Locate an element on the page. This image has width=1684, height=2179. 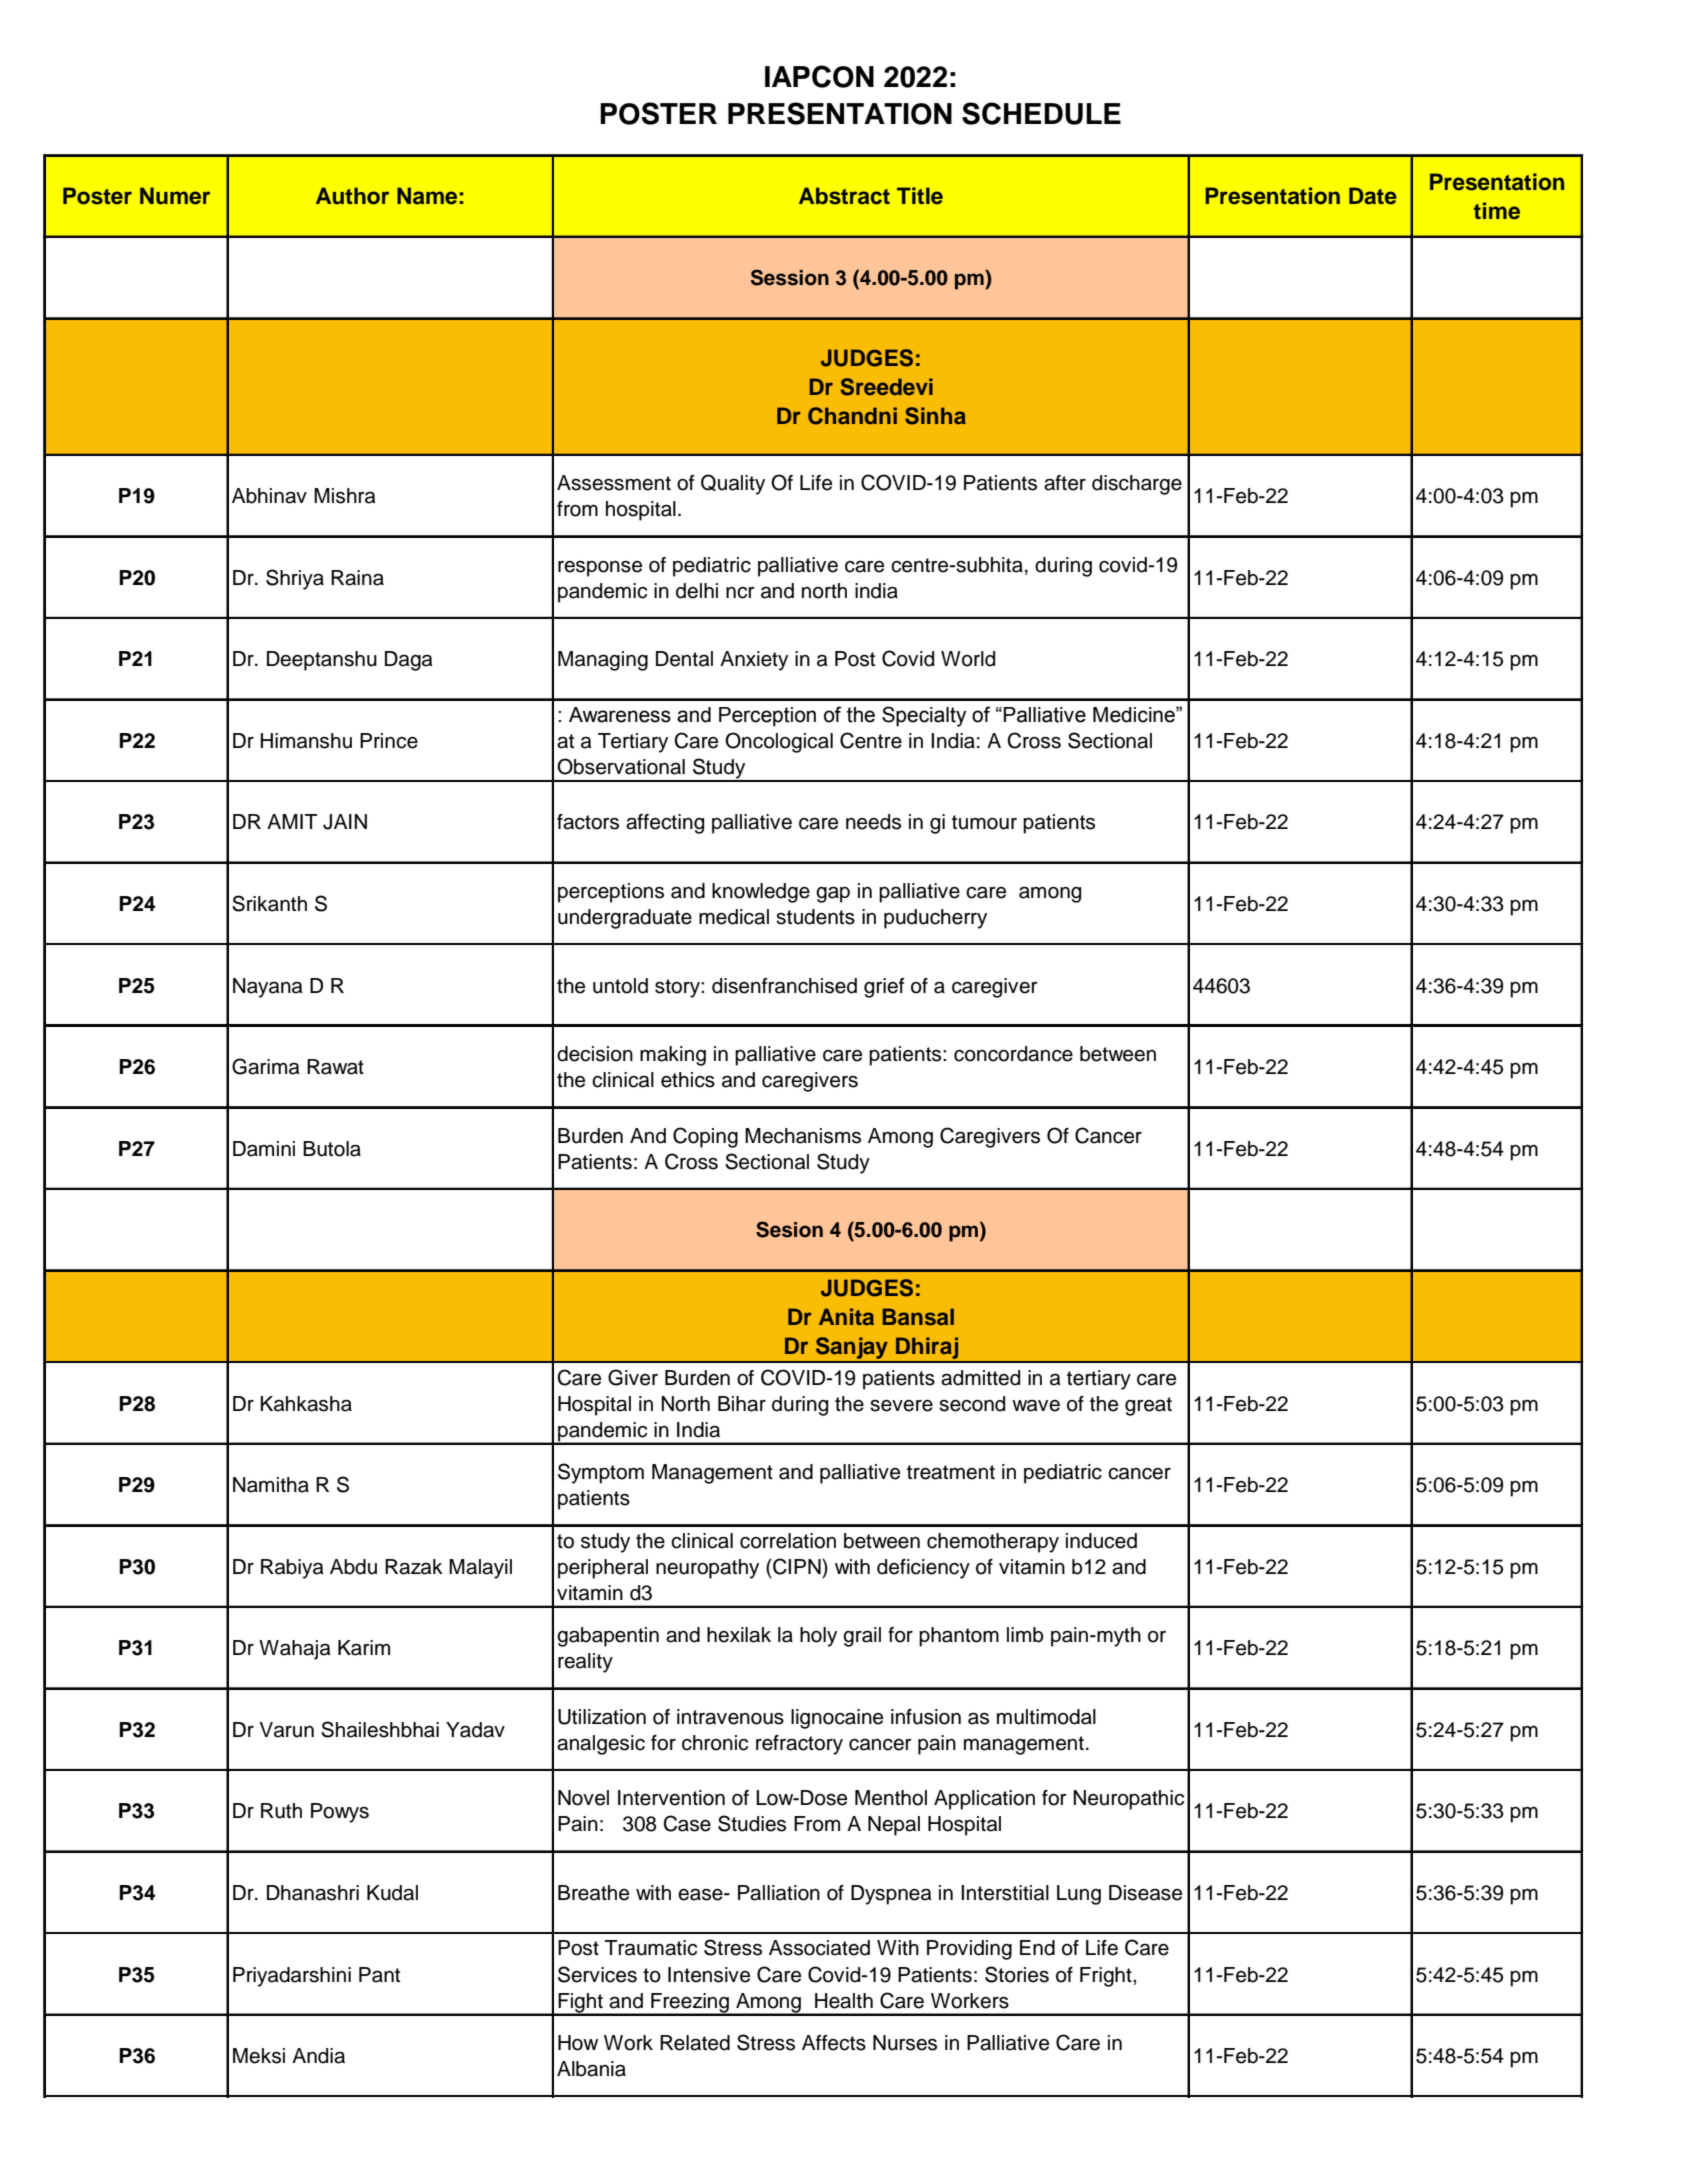
Razak is located at coordinates (414, 1567).
